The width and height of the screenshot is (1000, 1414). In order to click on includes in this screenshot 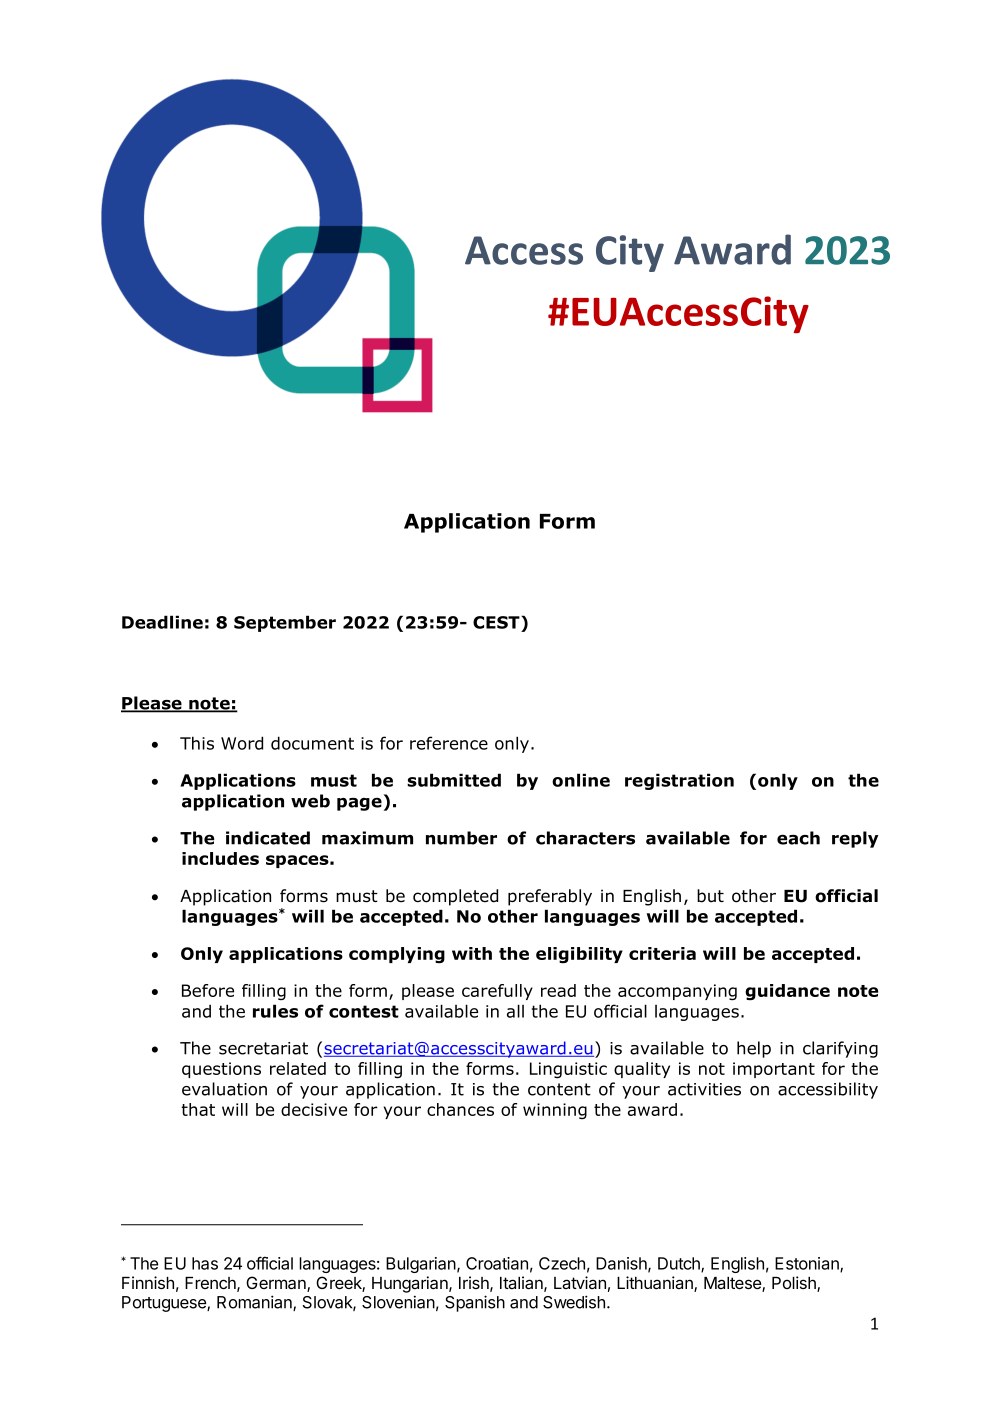, I will do `click(220, 858)`.
